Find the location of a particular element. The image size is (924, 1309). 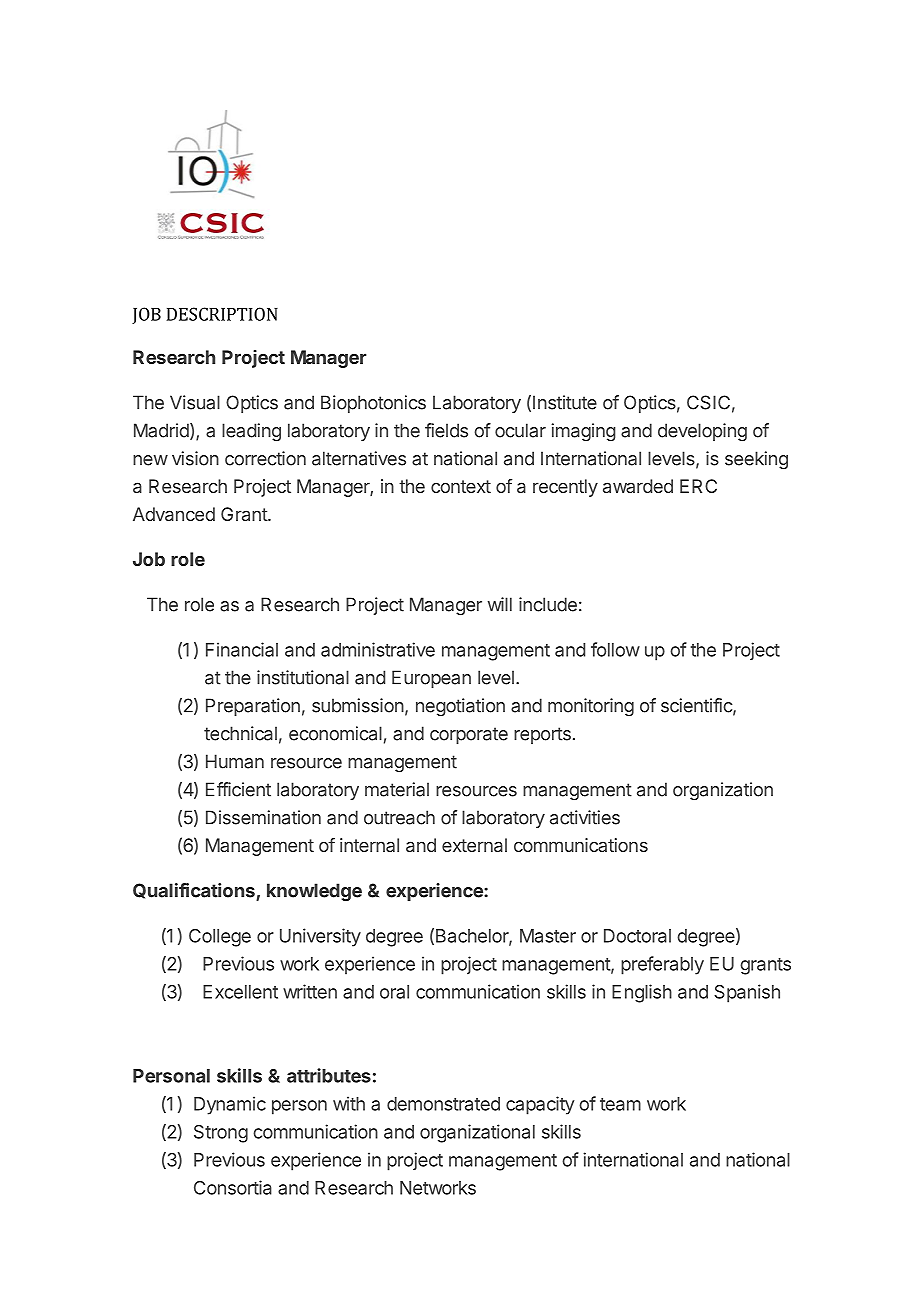

Human is located at coordinates (235, 761).
